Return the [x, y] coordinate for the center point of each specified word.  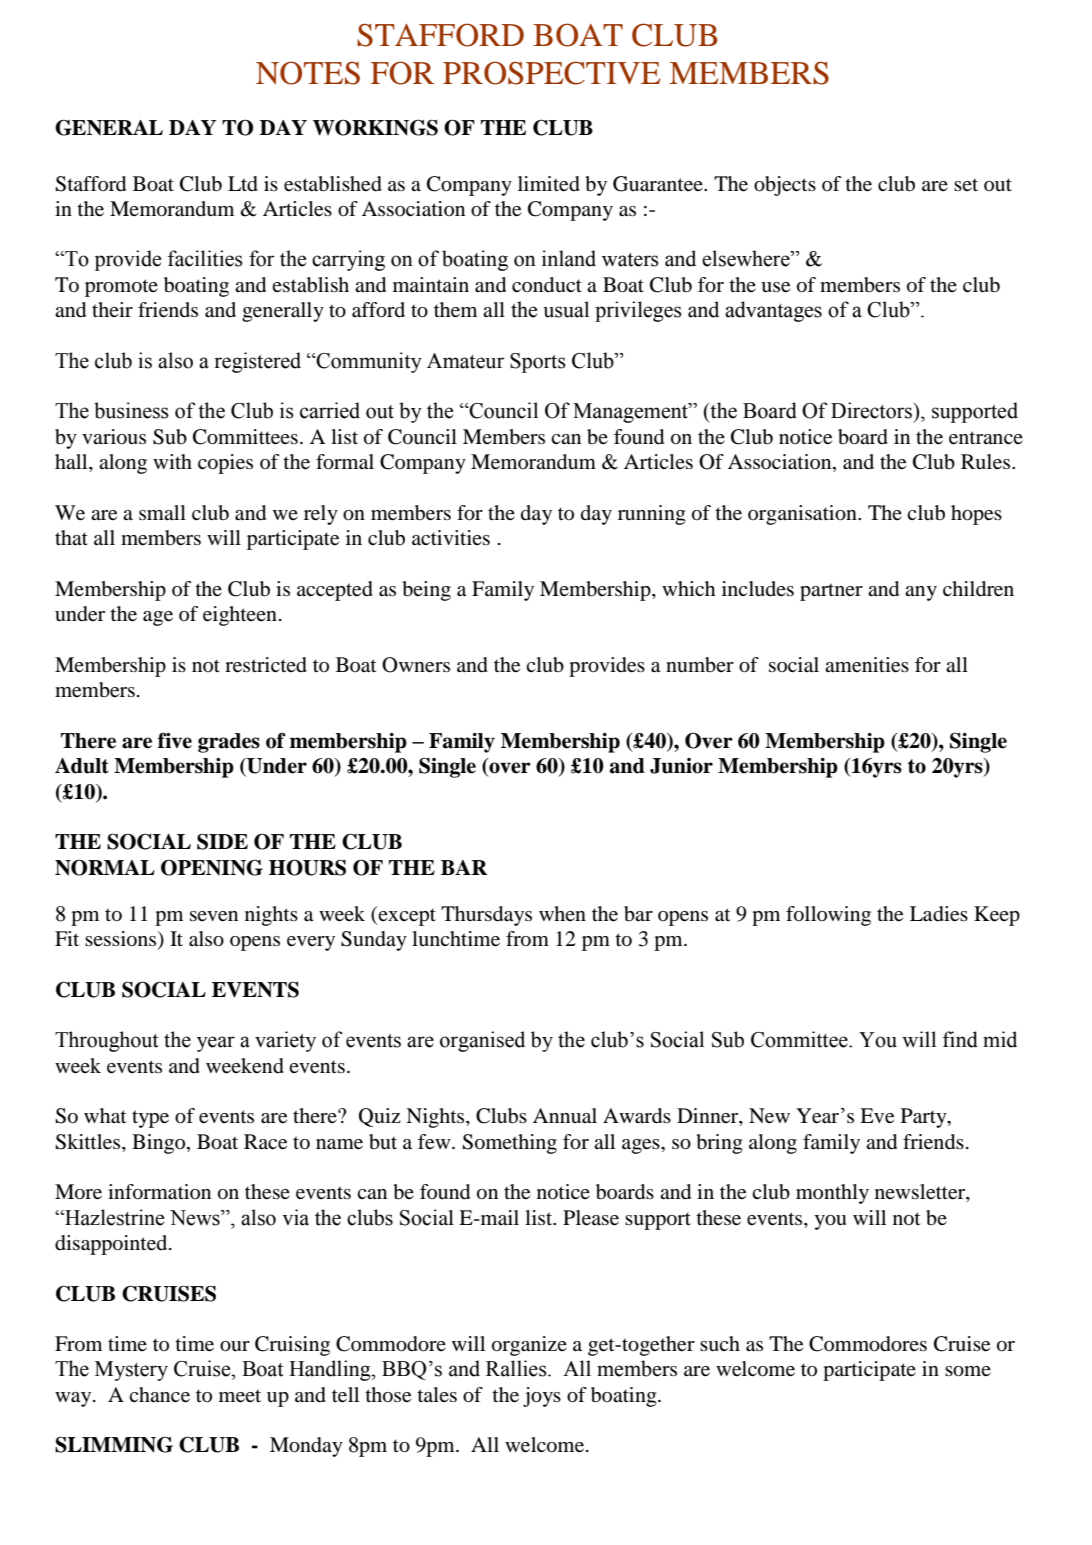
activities [451, 537]
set [966, 184]
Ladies [939, 914]
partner [831, 592]
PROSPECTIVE [551, 73]
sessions [122, 940]
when [562, 913]
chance [159, 1395]
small [162, 512]
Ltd [243, 184]
